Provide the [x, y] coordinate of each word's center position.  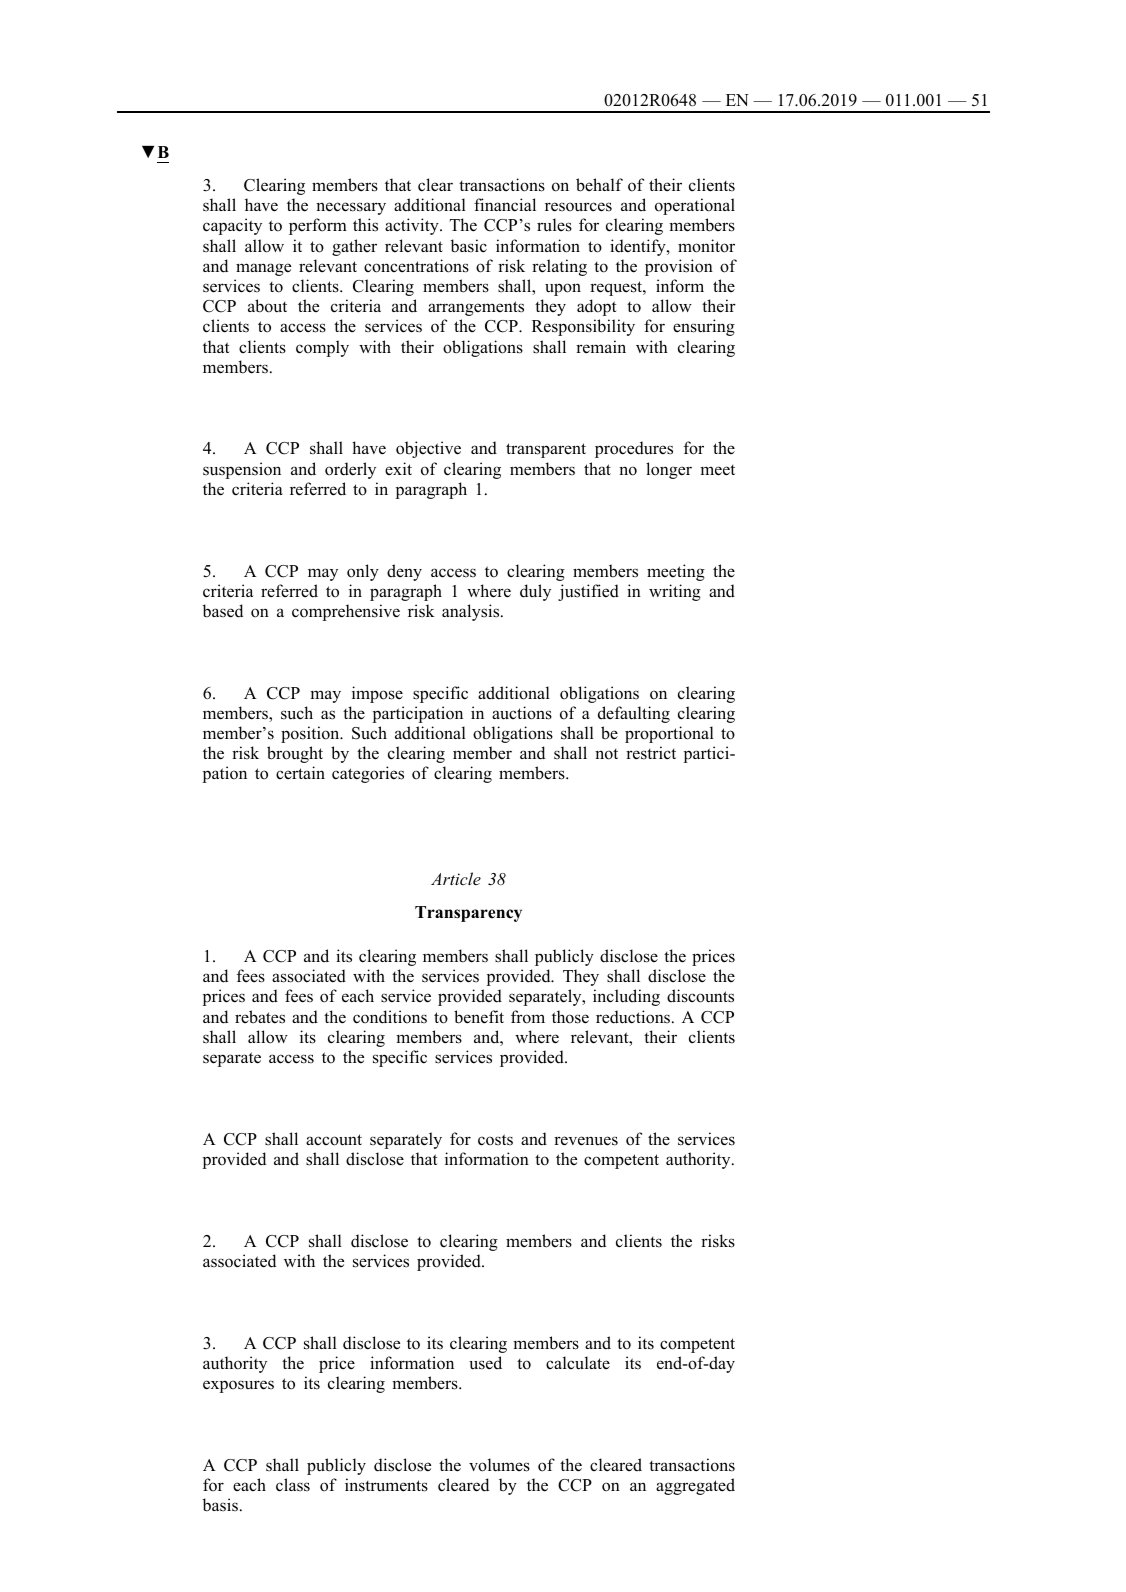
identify [639, 247]
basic [469, 246]
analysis [472, 612]
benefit [479, 1017]
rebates [260, 1017]
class [293, 1485]
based [223, 611]
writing [675, 592]
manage [263, 269]
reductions [634, 1017]
